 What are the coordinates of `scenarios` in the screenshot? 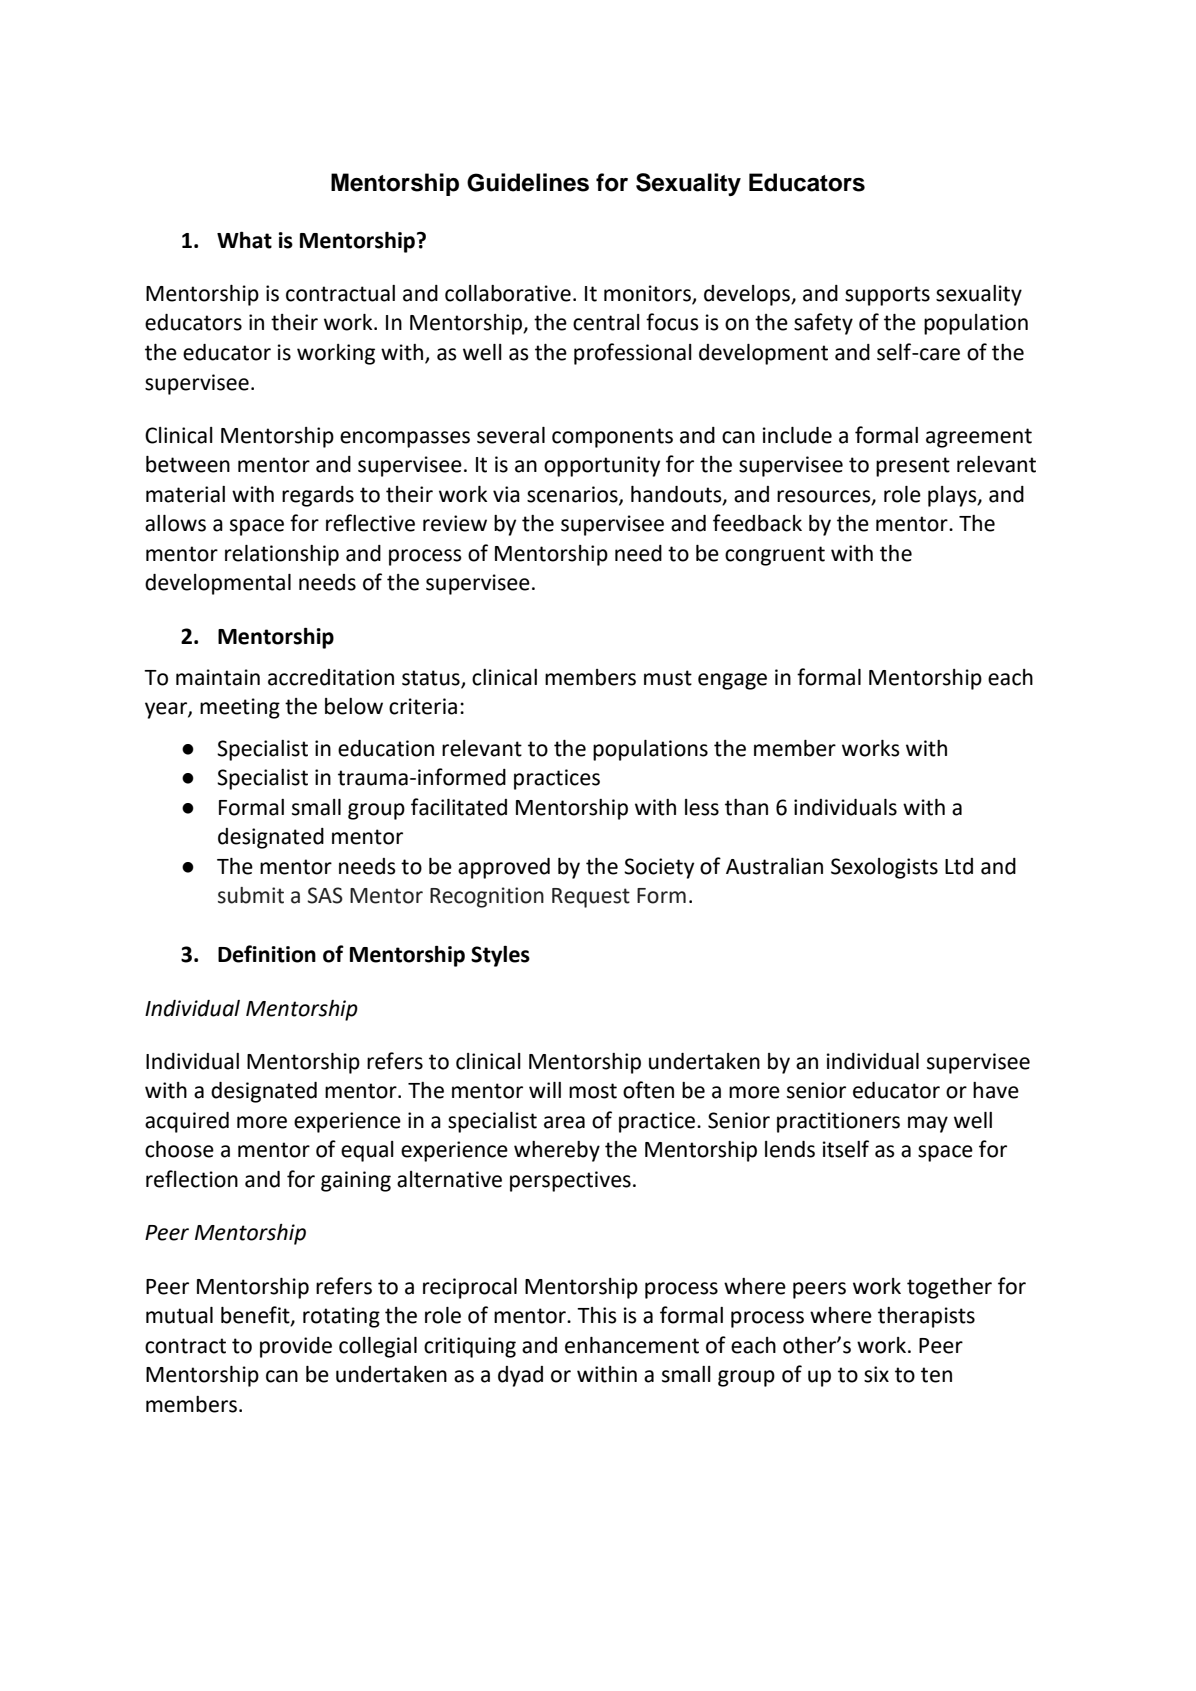 It's located at (573, 495).
